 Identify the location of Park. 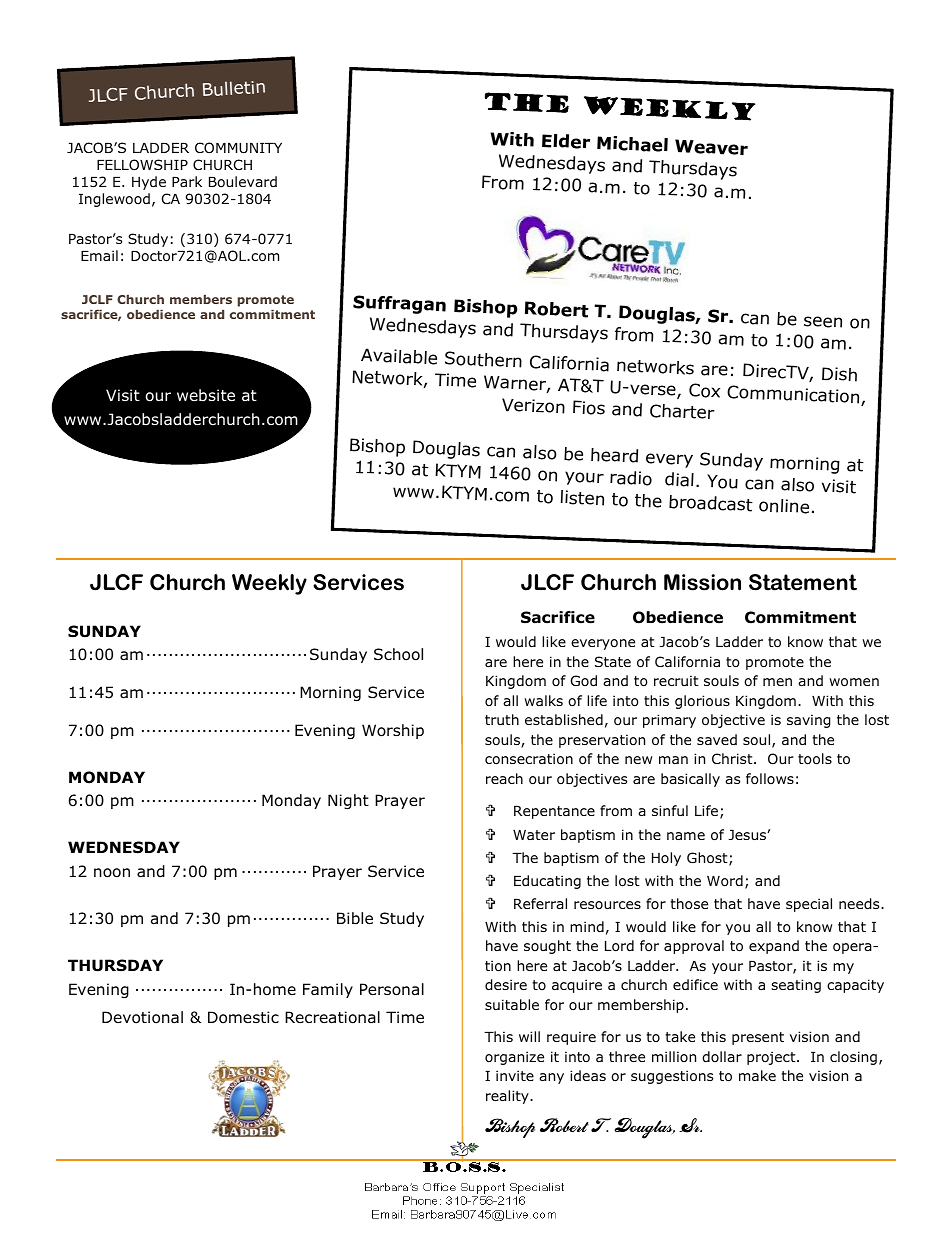
(187, 181).
